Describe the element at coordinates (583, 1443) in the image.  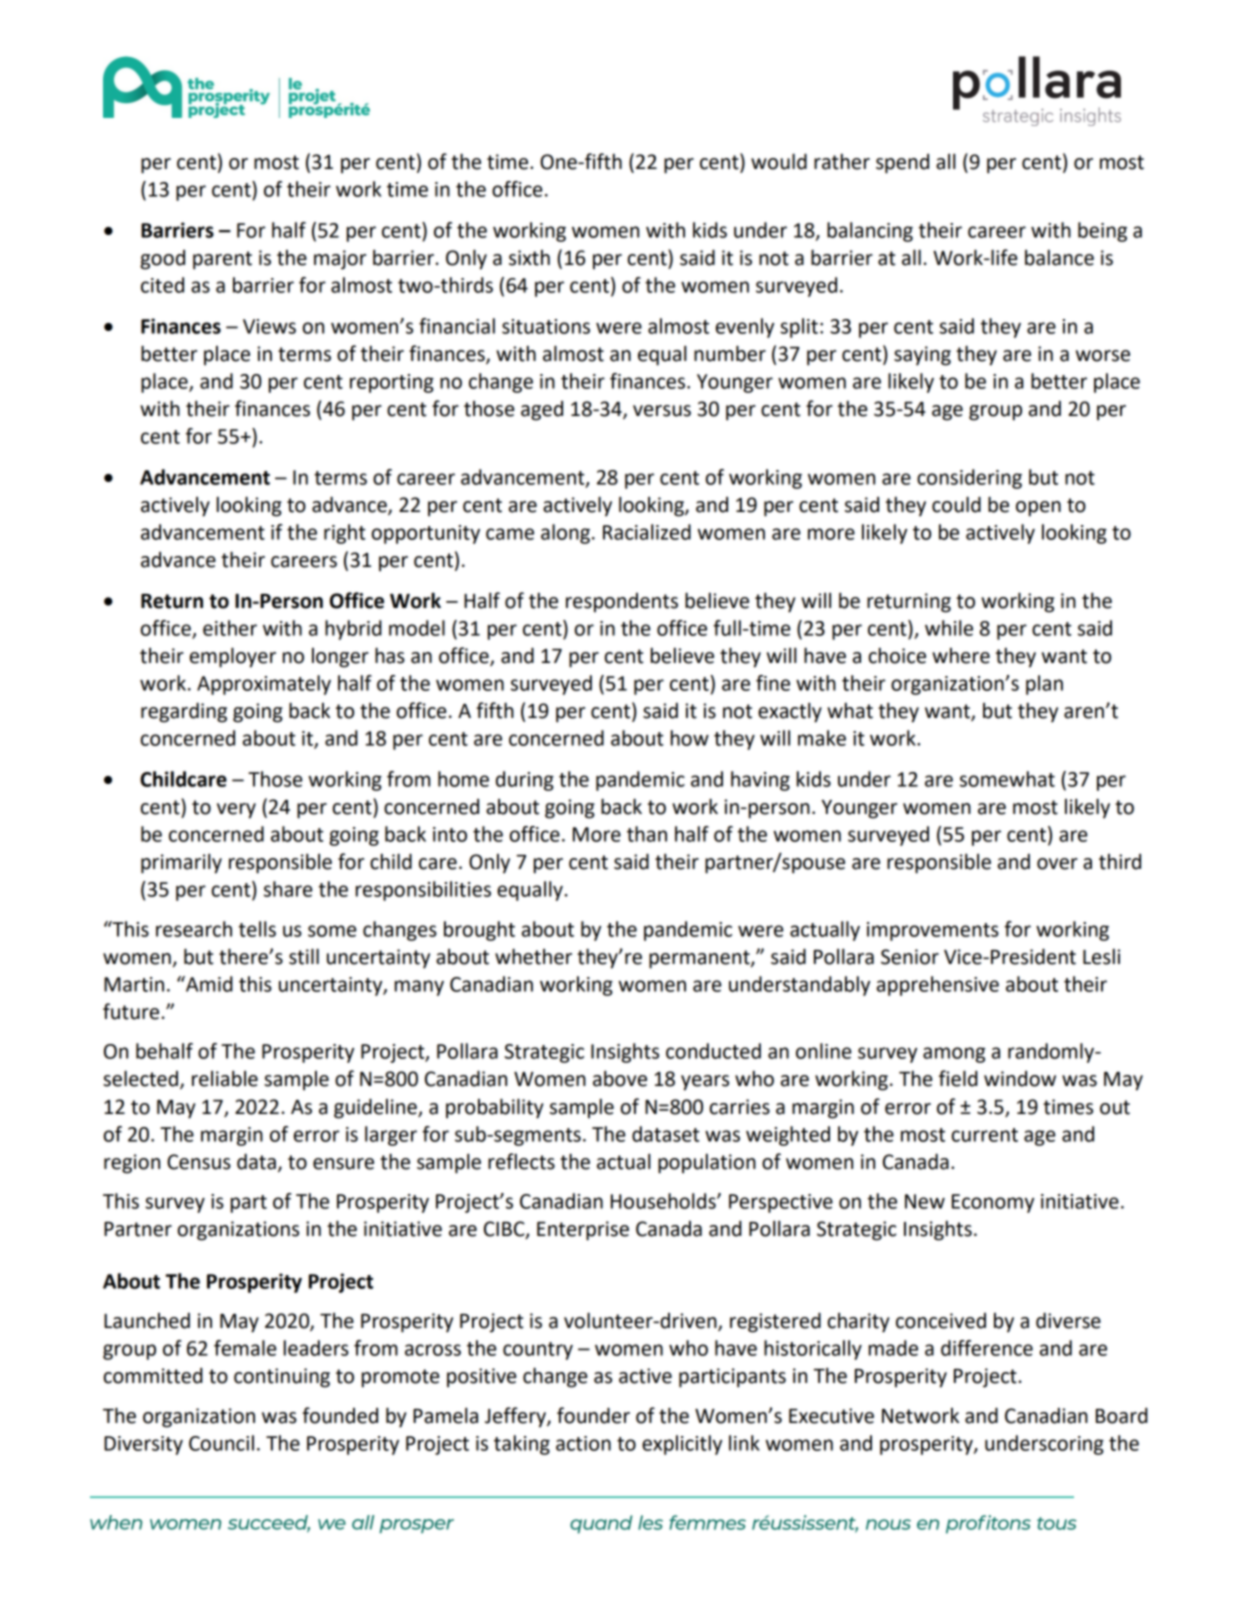
I see `action` at that location.
